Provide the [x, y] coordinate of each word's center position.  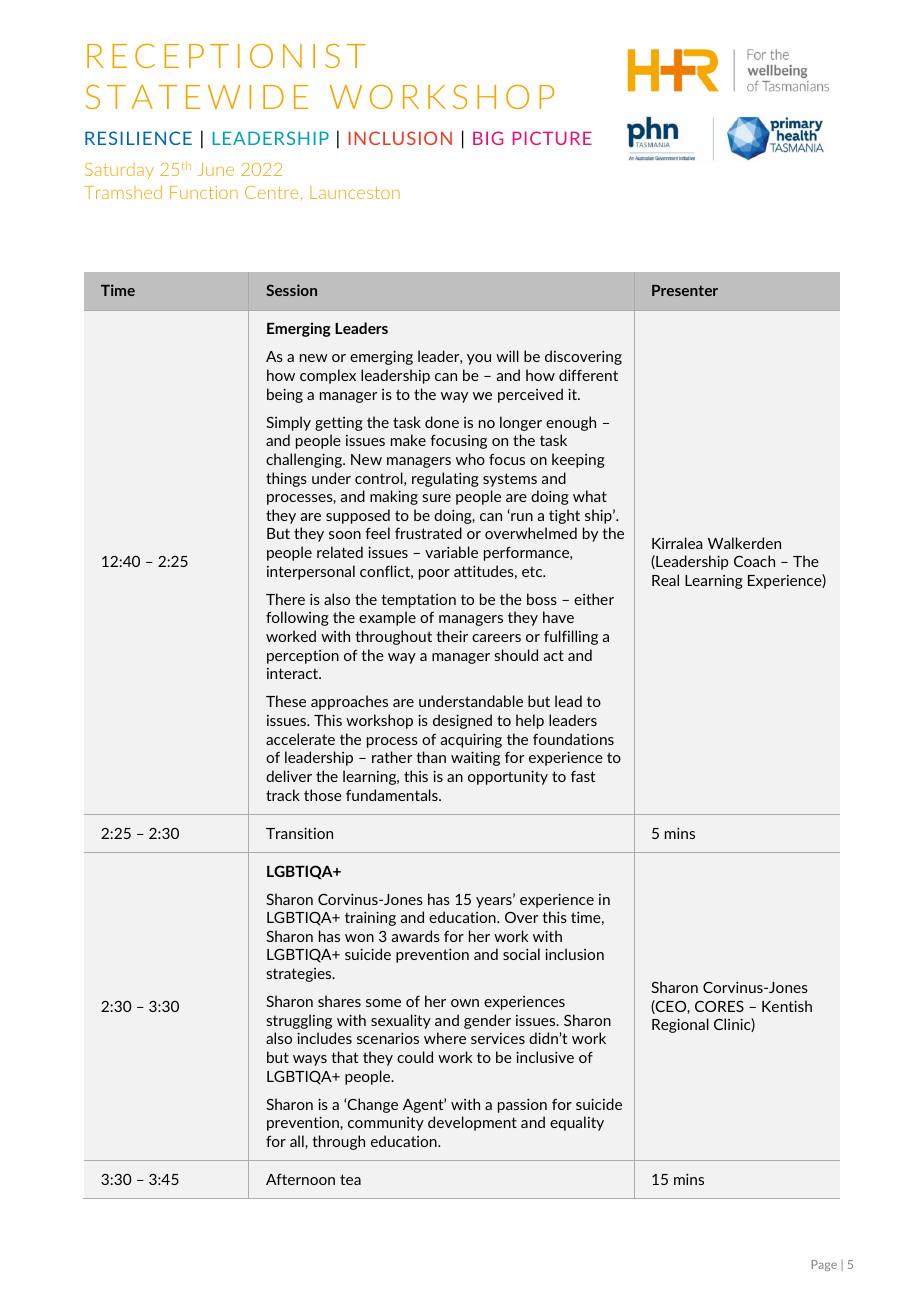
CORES [719, 1006]
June [216, 169]
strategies [300, 975]
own [465, 1003]
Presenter [685, 290]
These [286, 701]
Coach [754, 561]
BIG [488, 138]
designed [462, 721]
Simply [288, 423]
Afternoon [300, 1179]
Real [665, 580]
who [470, 459]
